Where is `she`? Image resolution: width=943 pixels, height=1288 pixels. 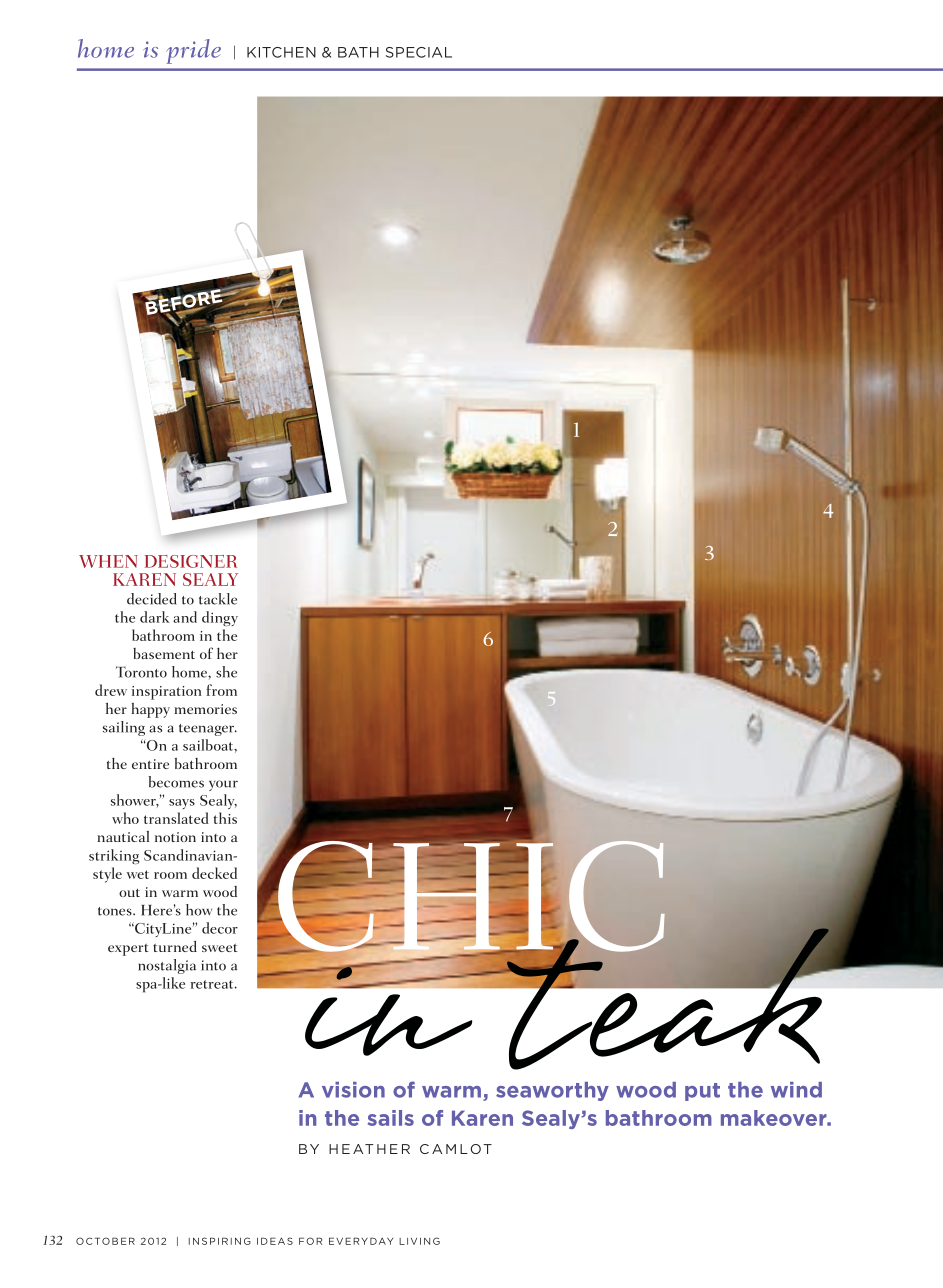
she is located at coordinates (226, 672).
